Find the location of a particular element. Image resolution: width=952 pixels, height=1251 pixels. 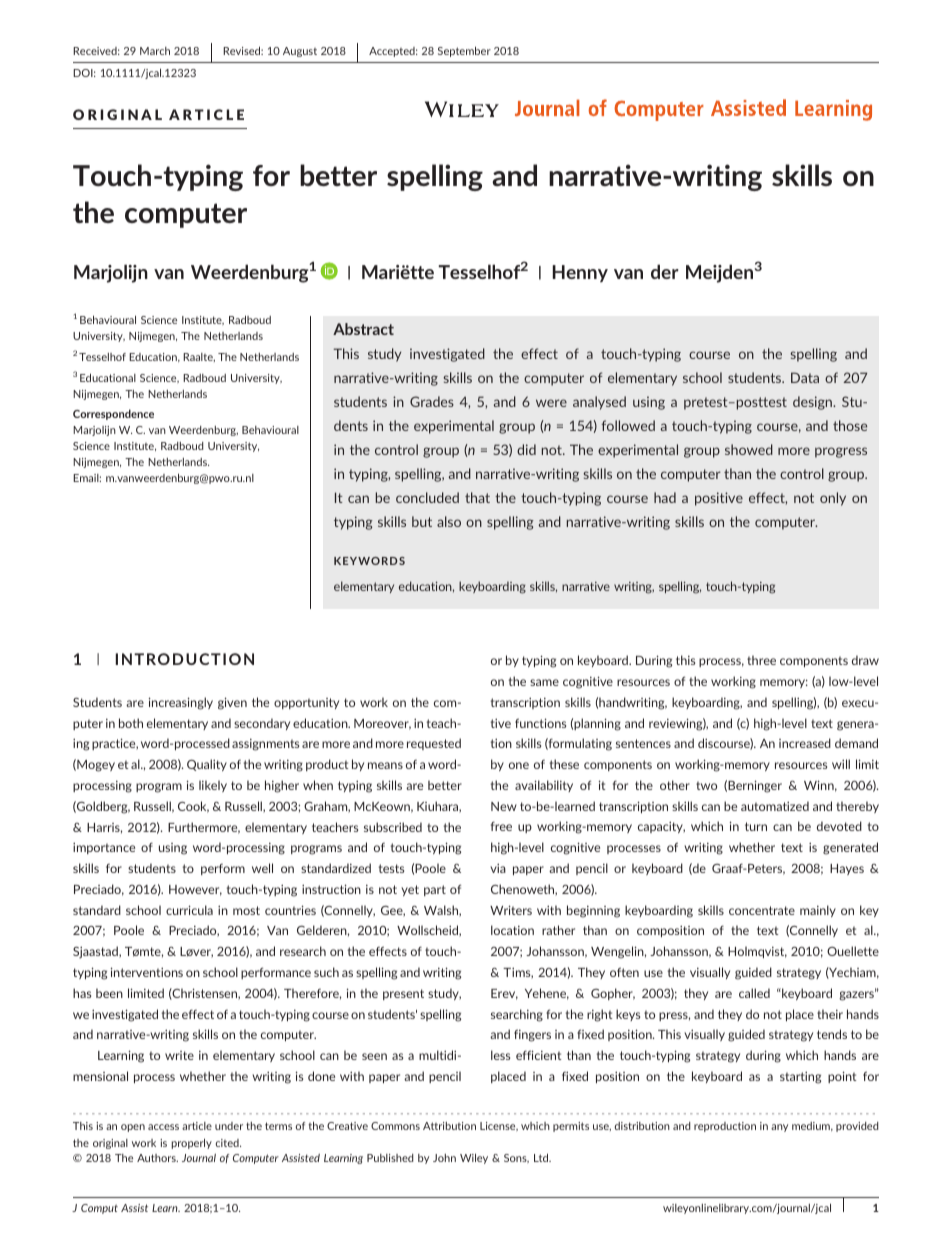

increasingly is located at coordinates (181, 703).
